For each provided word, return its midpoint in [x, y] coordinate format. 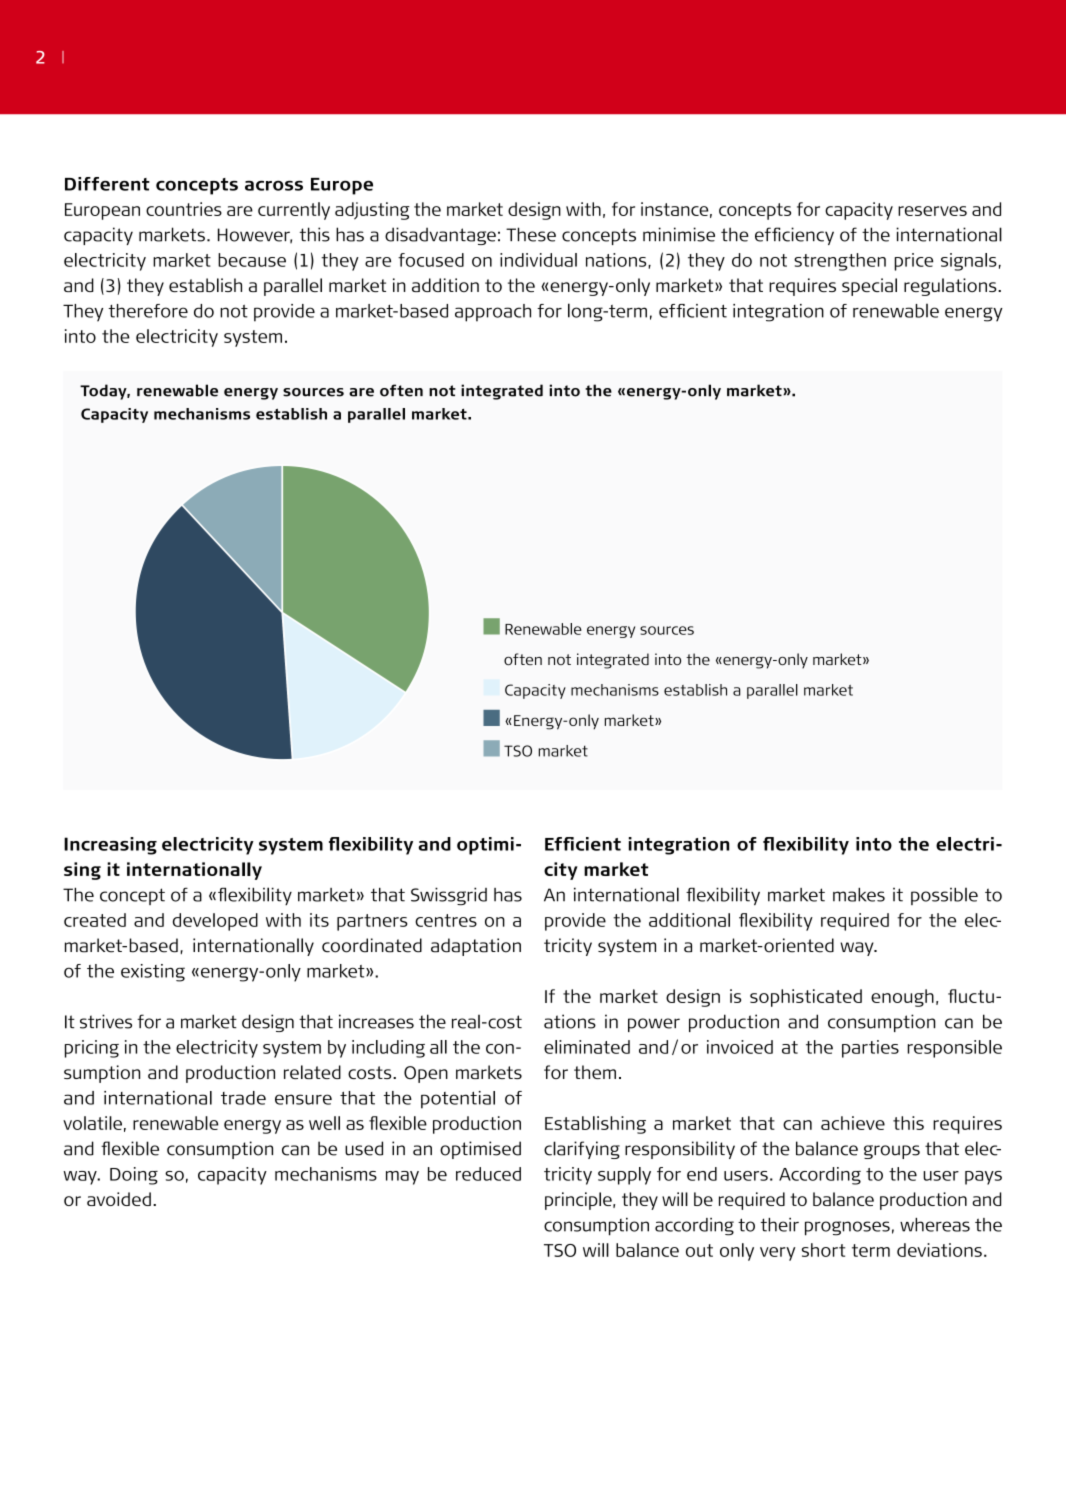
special [869, 287]
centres [446, 920]
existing [153, 973]
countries [184, 209]
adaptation [476, 947]
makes [859, 895]
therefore [148, 311]
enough [902, 998]
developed [215, 922]
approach [493, 313]
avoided [119, 1199]
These [531, 234]
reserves [932, 211]
